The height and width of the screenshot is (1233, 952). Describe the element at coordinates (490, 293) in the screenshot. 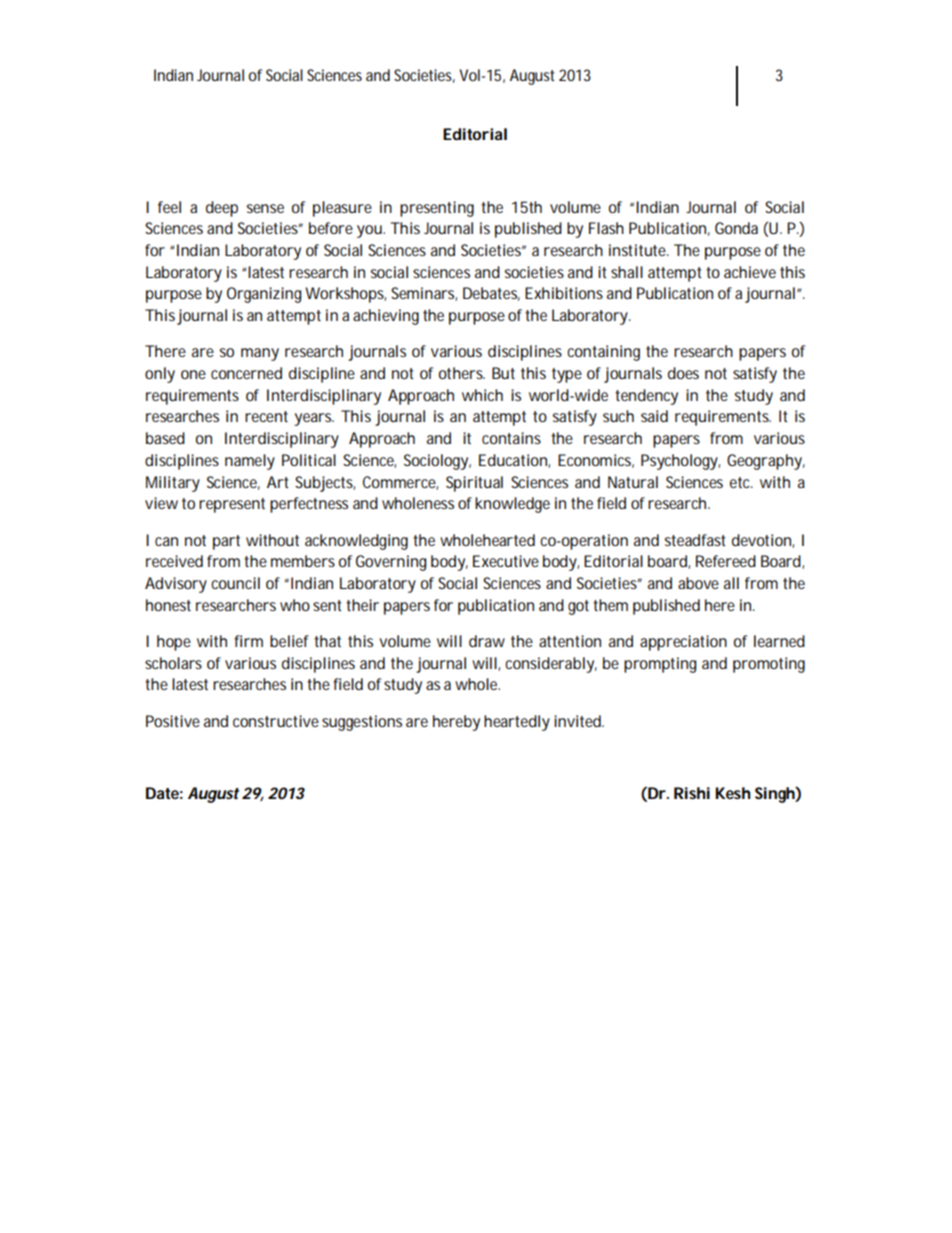

I see `Debates` at that location.
